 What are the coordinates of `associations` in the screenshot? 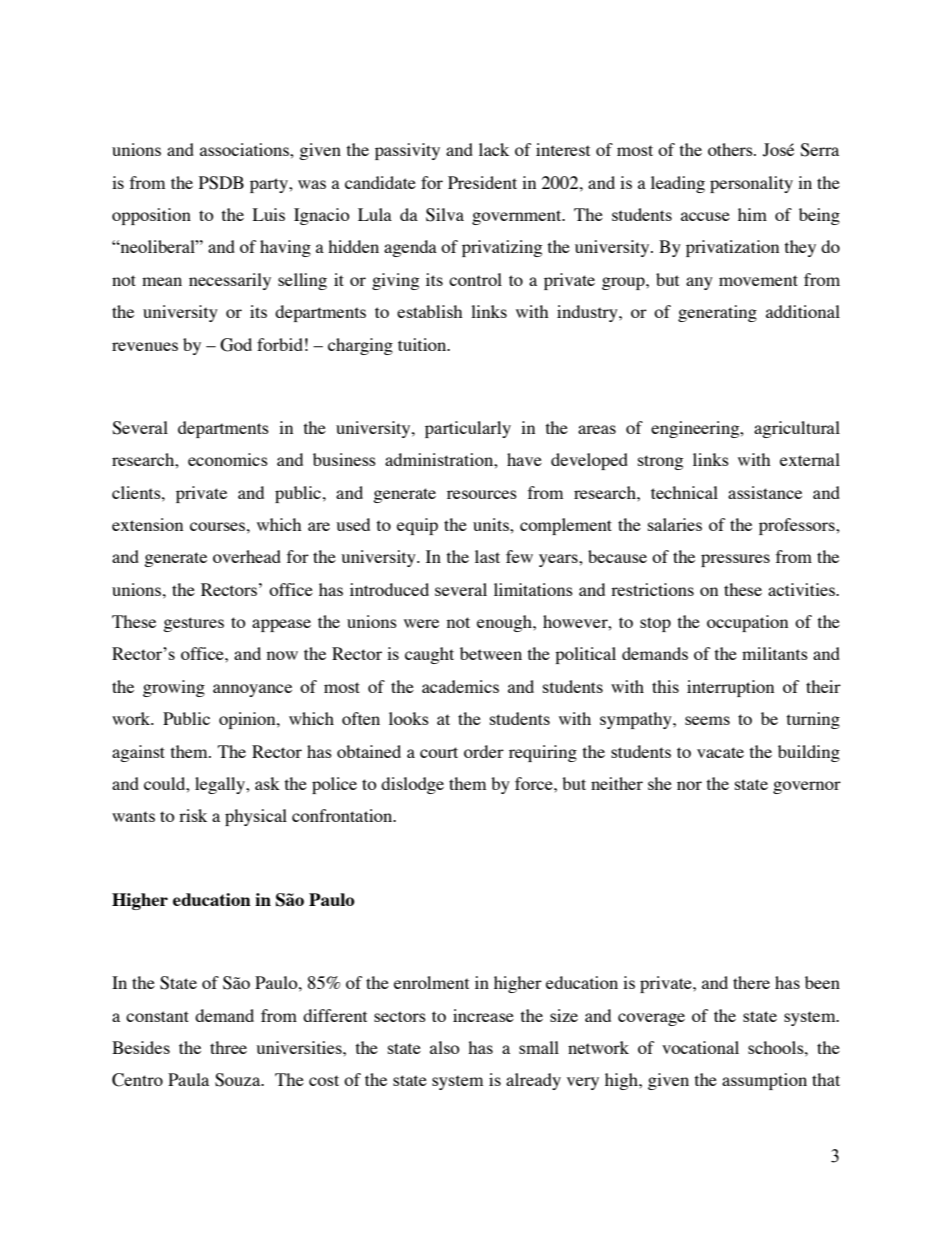 It's located at (245, 149).
